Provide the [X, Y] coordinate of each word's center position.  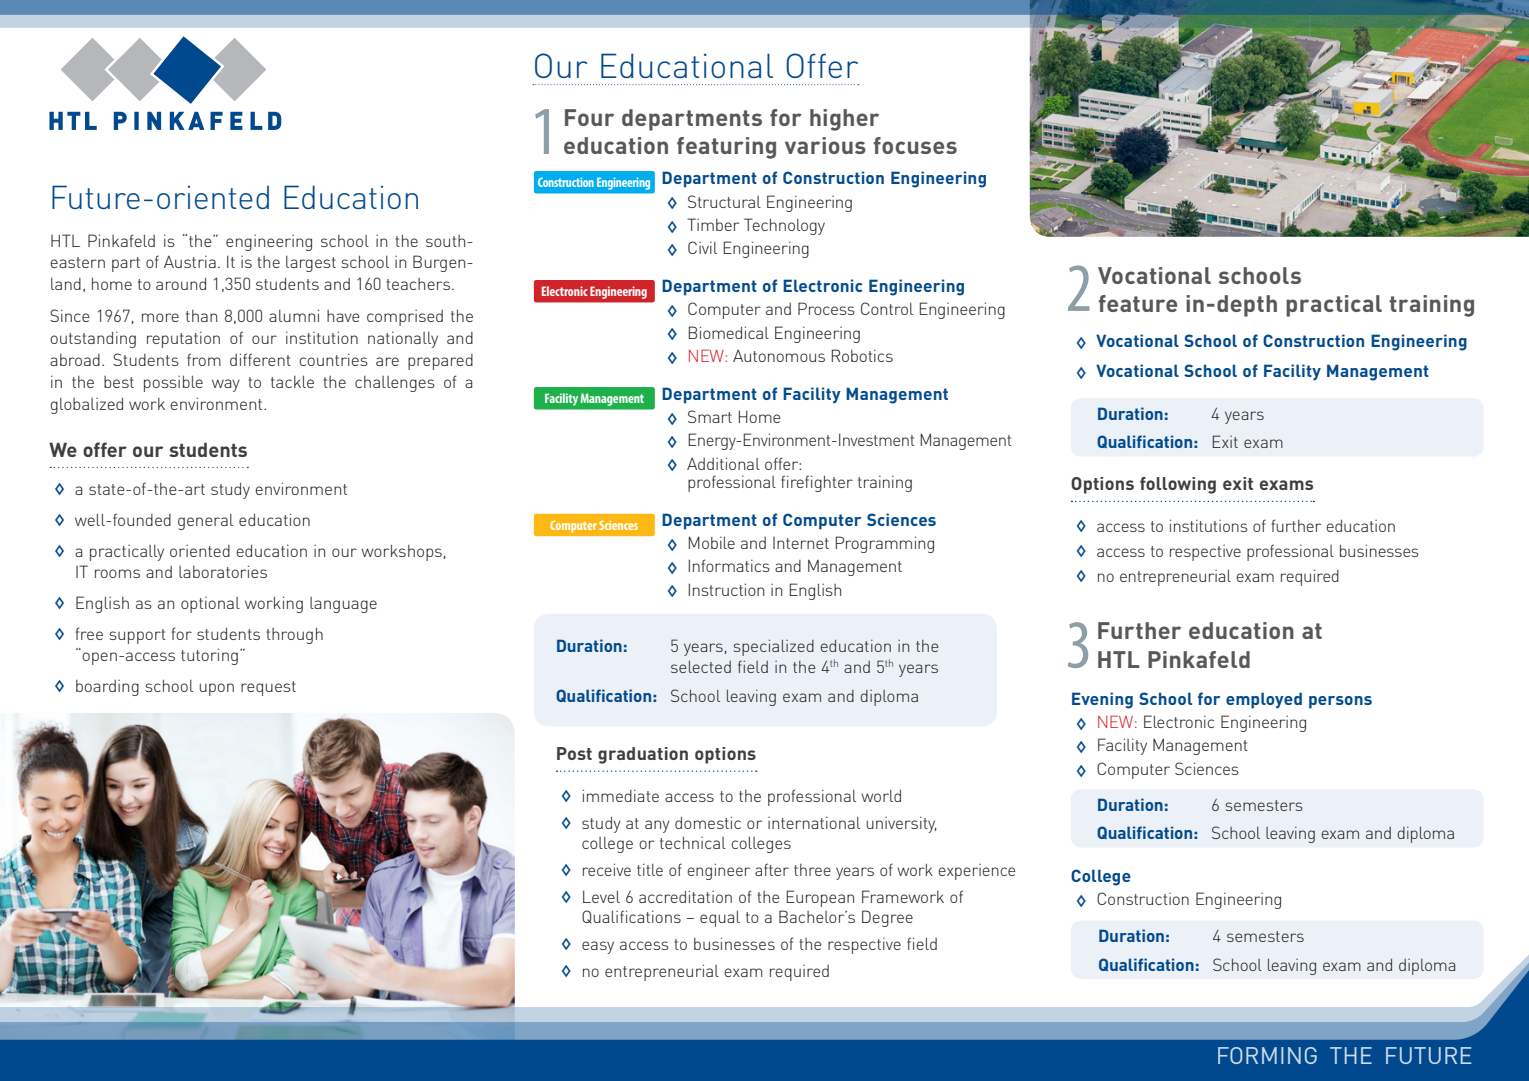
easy [598, 947]
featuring [726, 148]
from [204, 359]
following [1178, 485]
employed [1264, 700]
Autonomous [779, 356]
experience [976, 872]
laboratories [223, 571]
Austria [190, 261]
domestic [708, 822]
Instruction [726, 589]
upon [217, 689]
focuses [915, 145]
